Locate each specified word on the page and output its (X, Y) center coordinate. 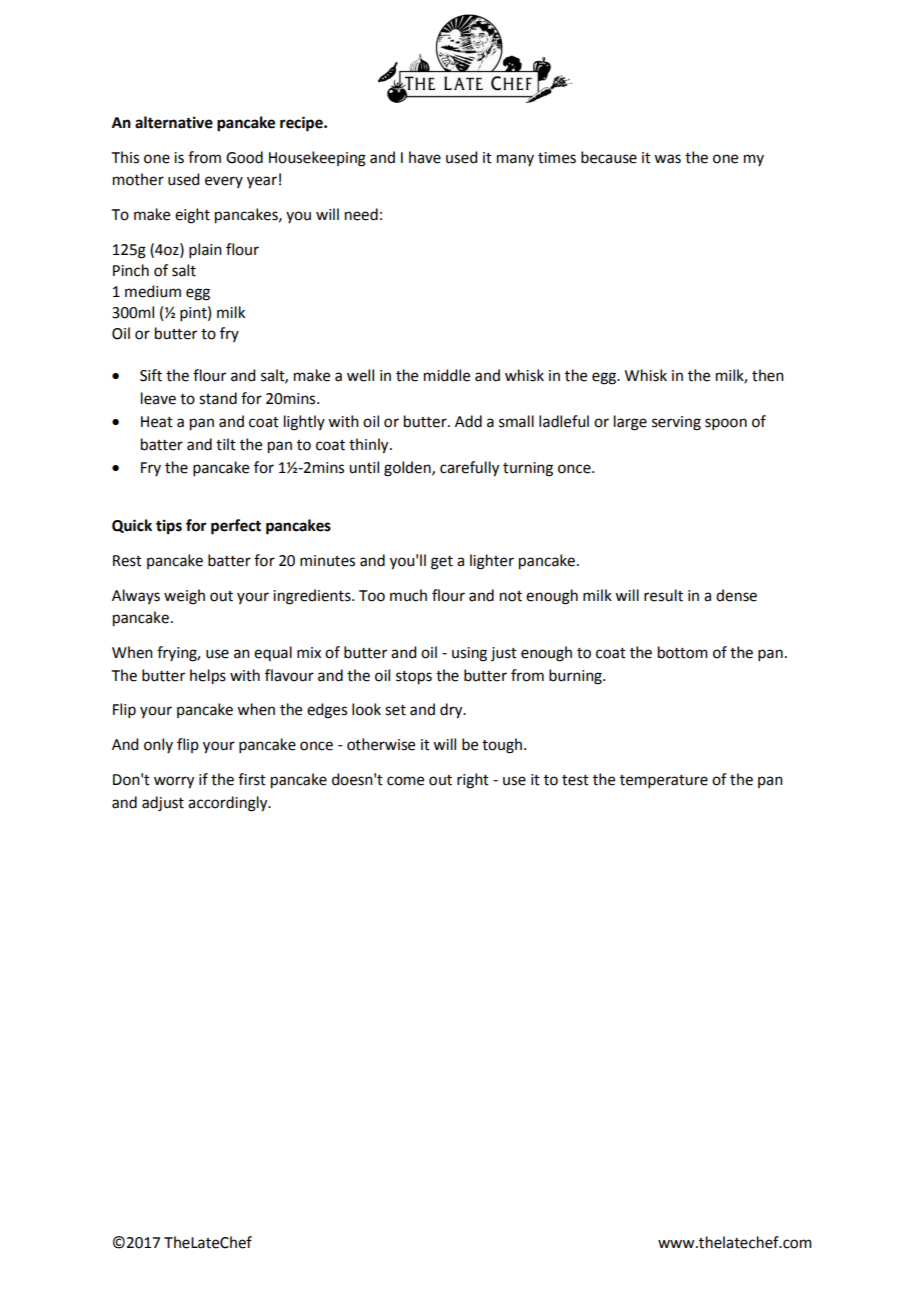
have (425, 157)
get (442, 563)
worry (174, 782)
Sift (151, 375)
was (667, 159)
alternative (174, 122)
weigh (184, 597)
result (663, 595)
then (768, 375)
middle (447, 375)
